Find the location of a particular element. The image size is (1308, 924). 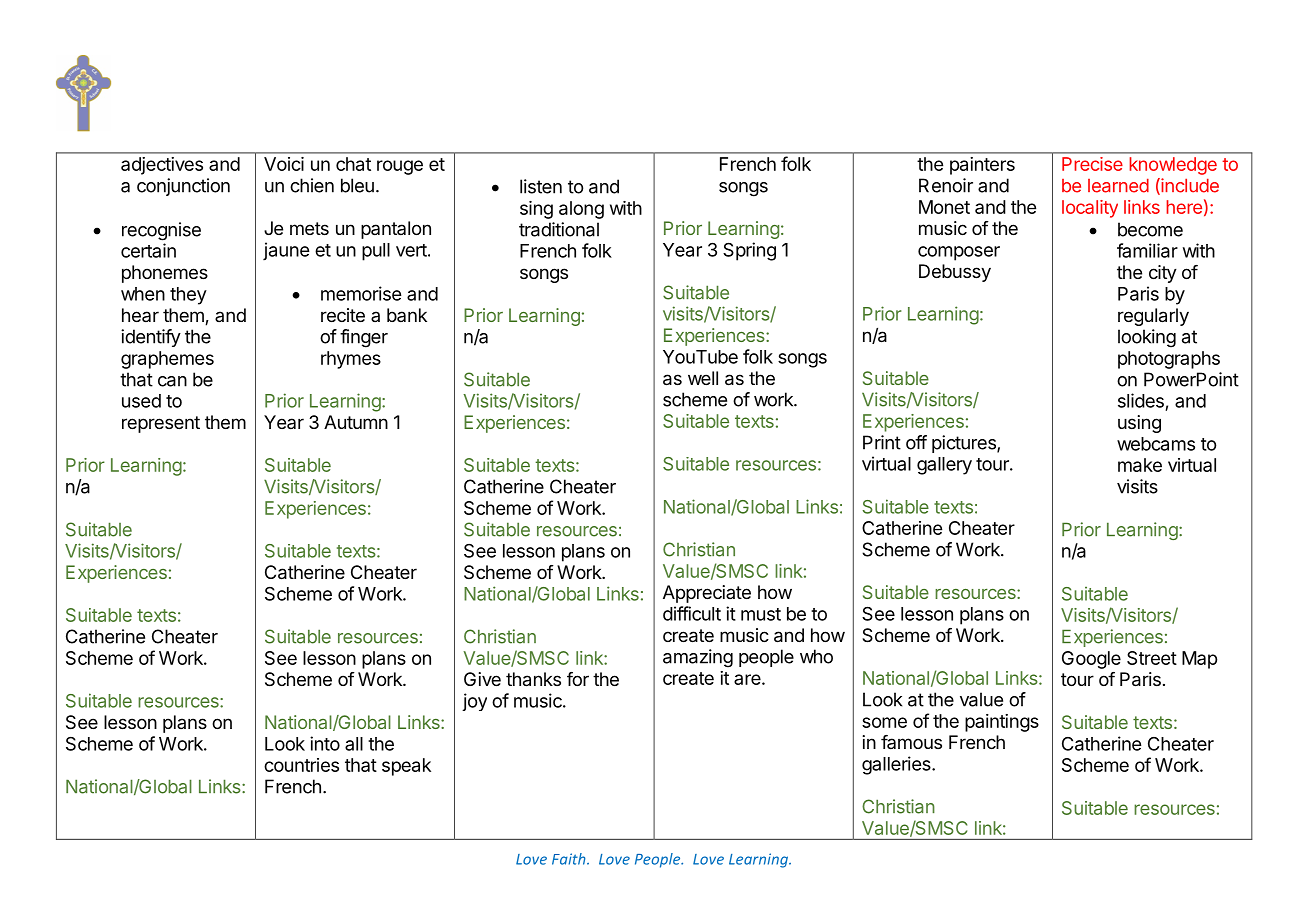

chien is located at coordinates (312, 185).
